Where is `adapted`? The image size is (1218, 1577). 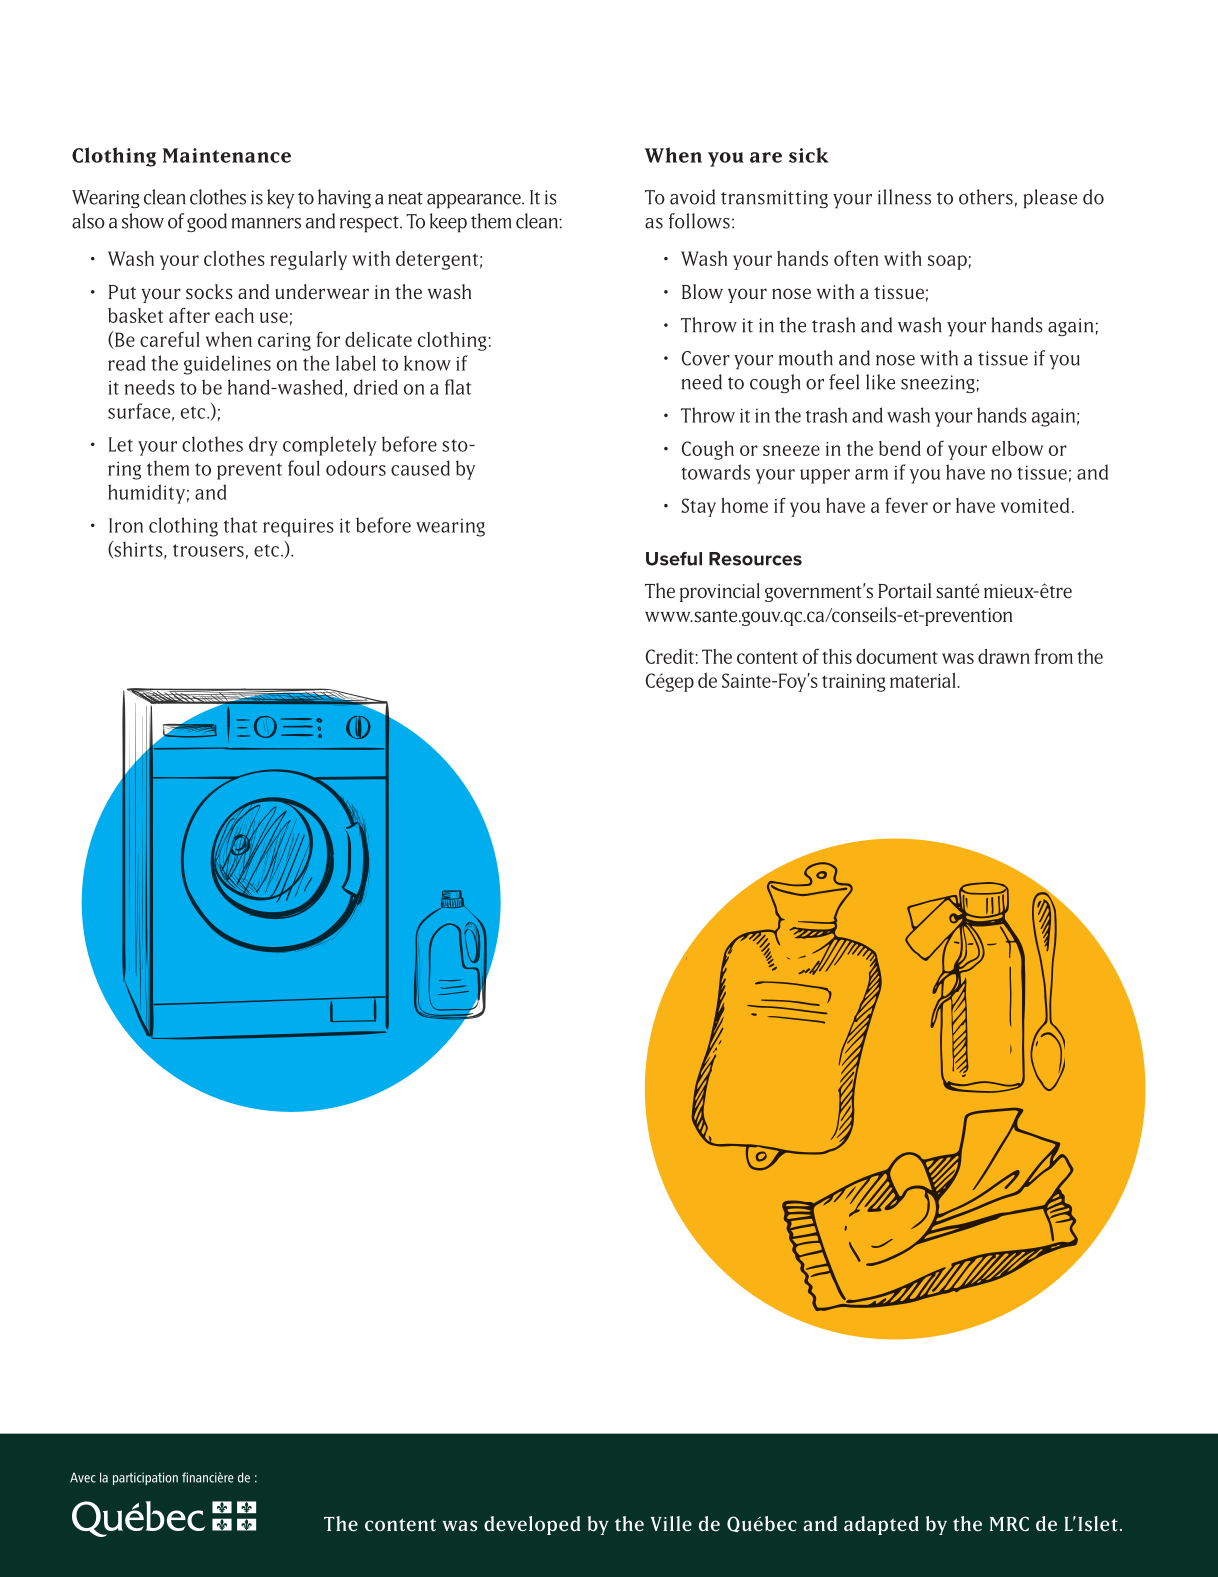 adapted is located at coordinates (881, 1525).
